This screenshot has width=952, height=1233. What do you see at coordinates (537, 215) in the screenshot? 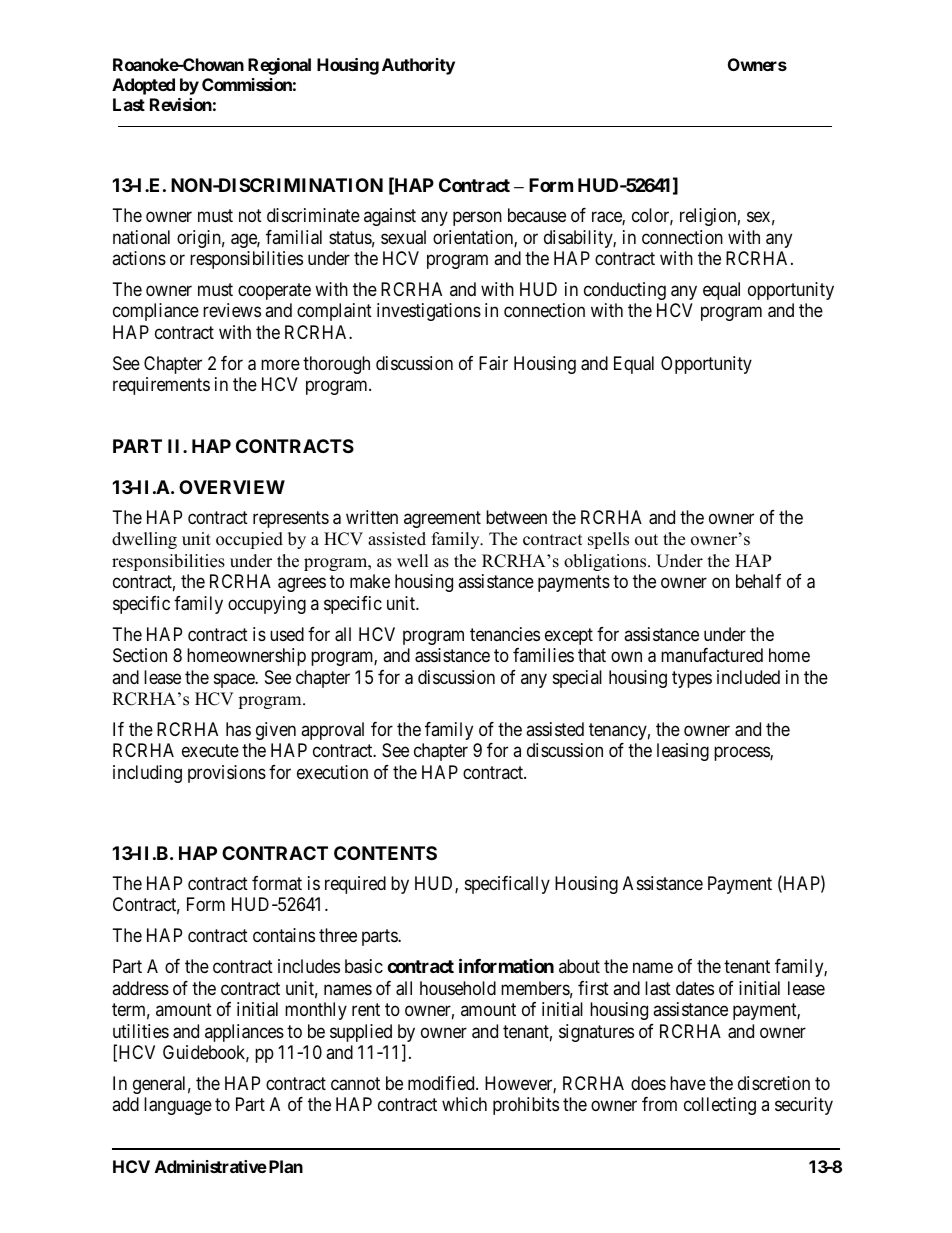
I see `because` at bounding box center [537, 215].
